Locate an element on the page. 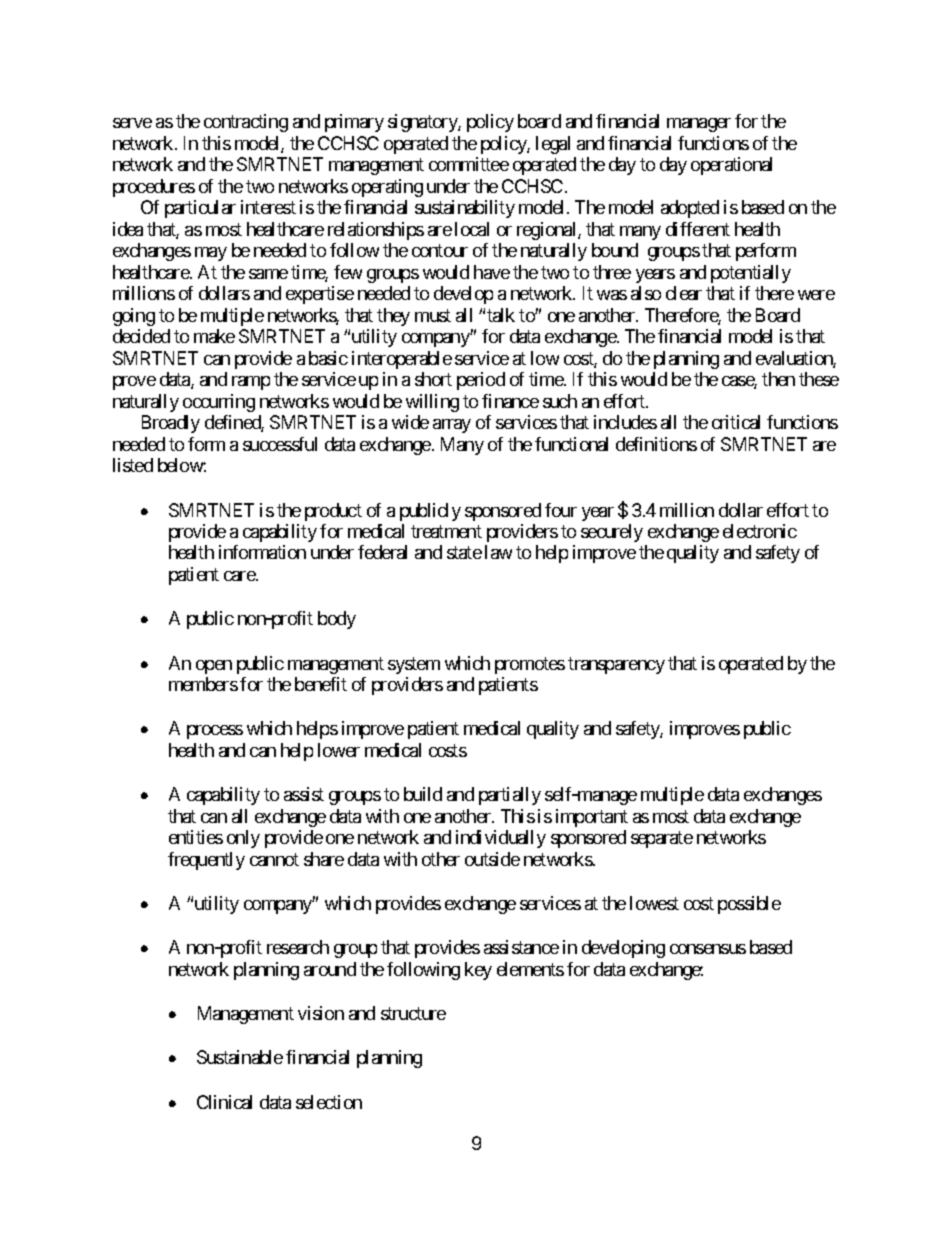 The width and height of the page is (952, 1233). Sustainable is located at coordinates (240, 1057).
